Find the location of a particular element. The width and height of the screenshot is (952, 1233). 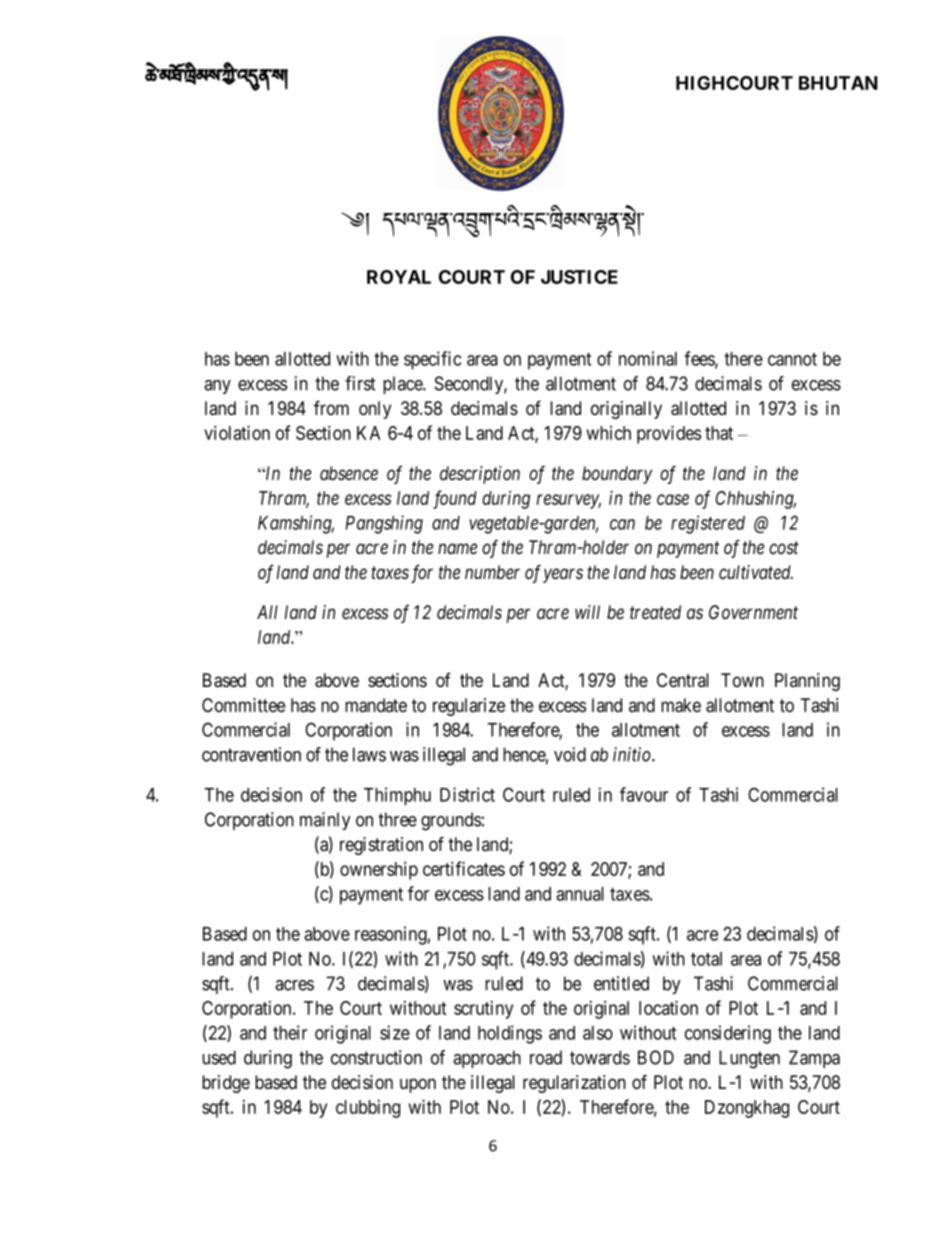

BHUTAN is located at coordinates (838, 83).
